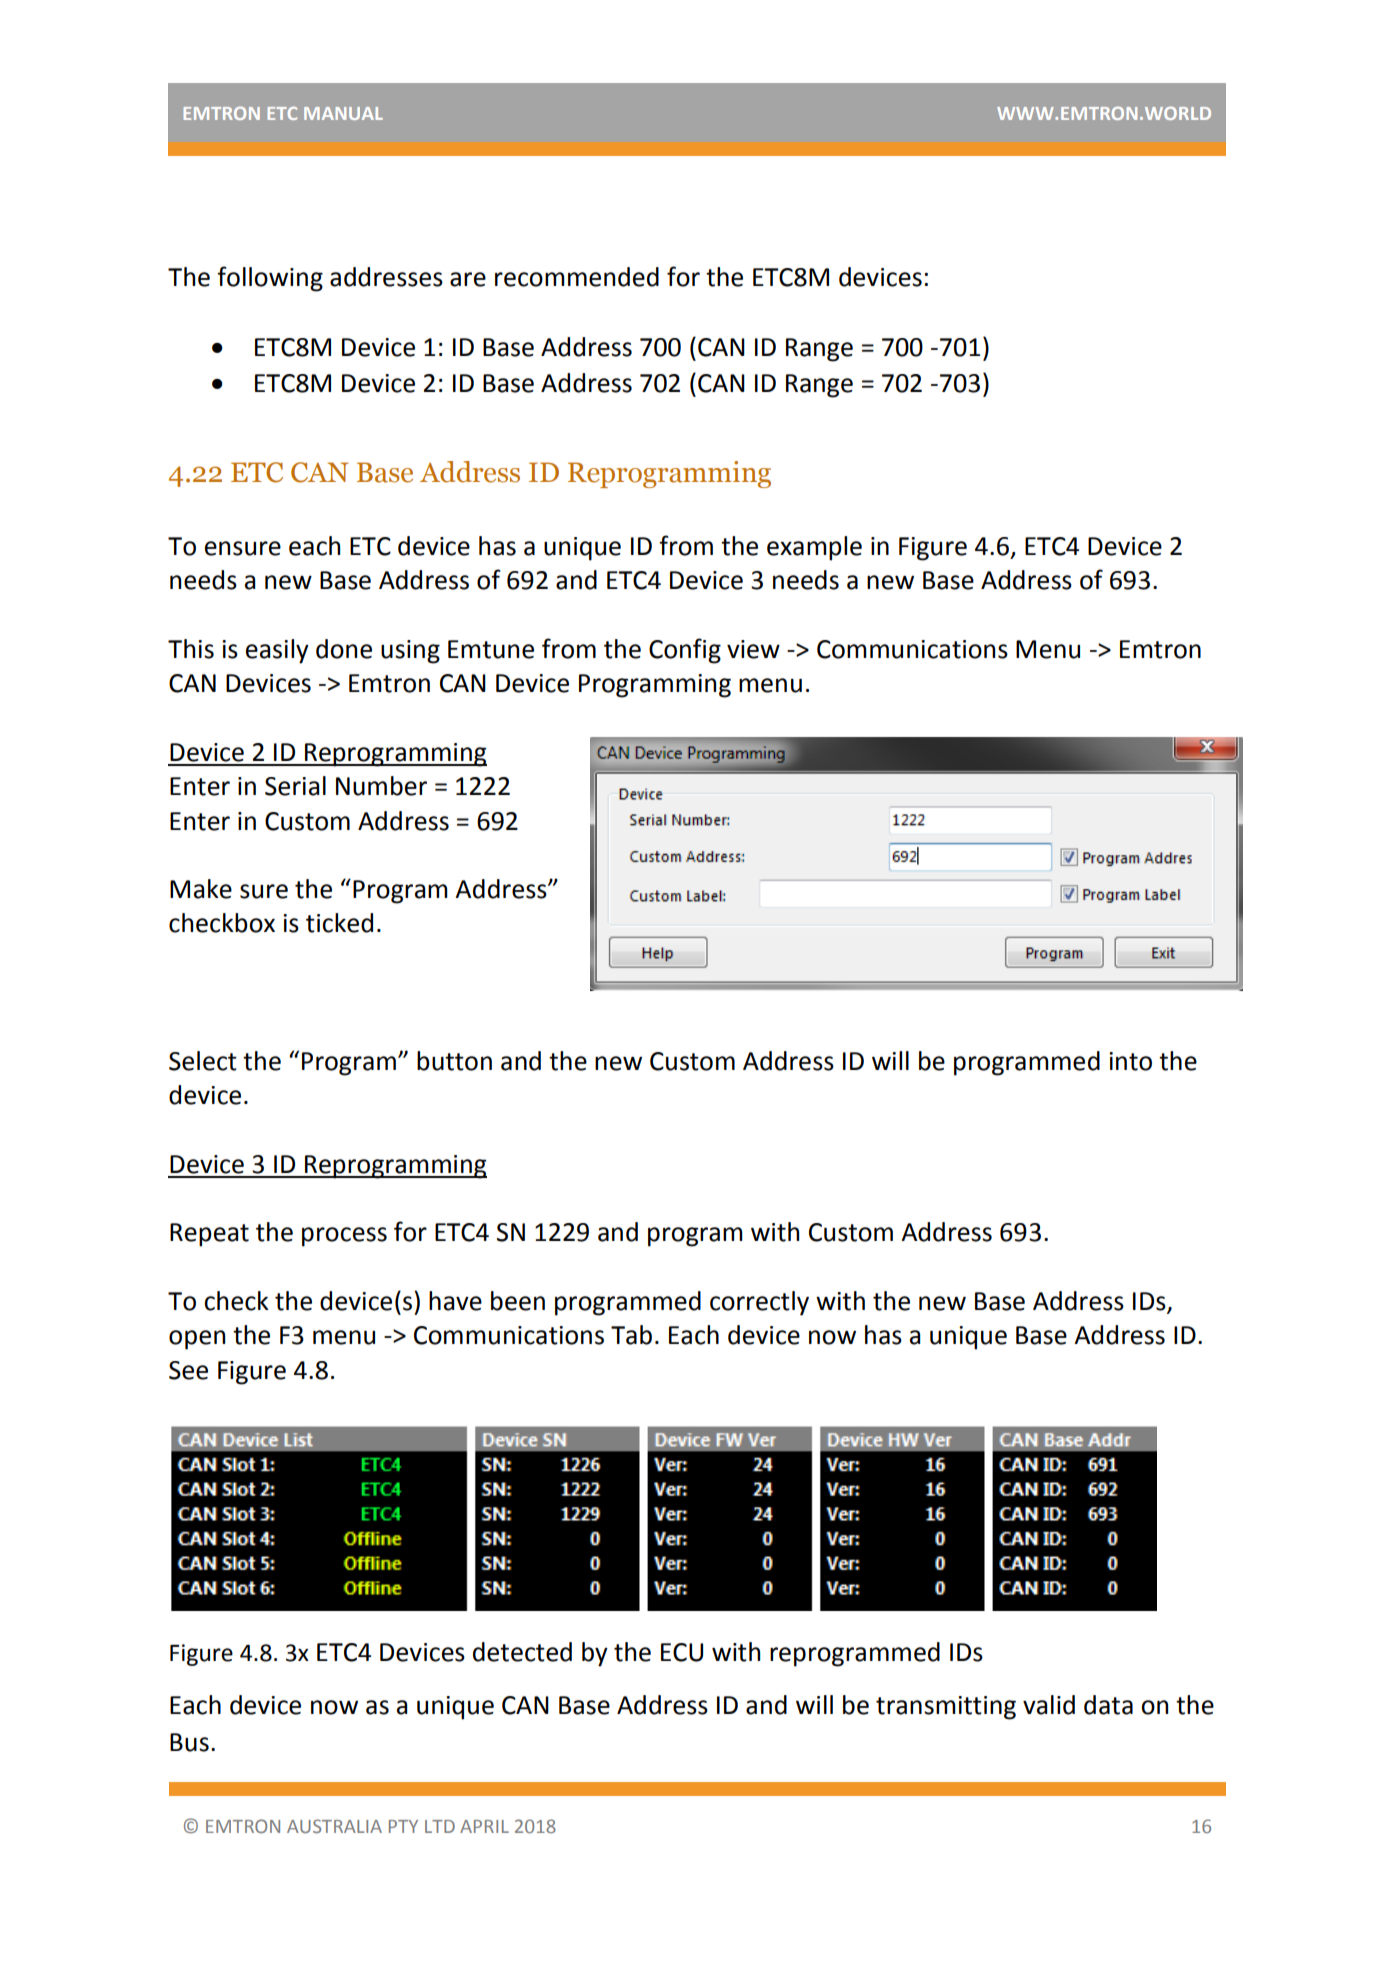 The image size is (1394, 1972). What do you see at coordinates (381, 786) in the image?
I see `Number` at bounding box center [381, 786].
